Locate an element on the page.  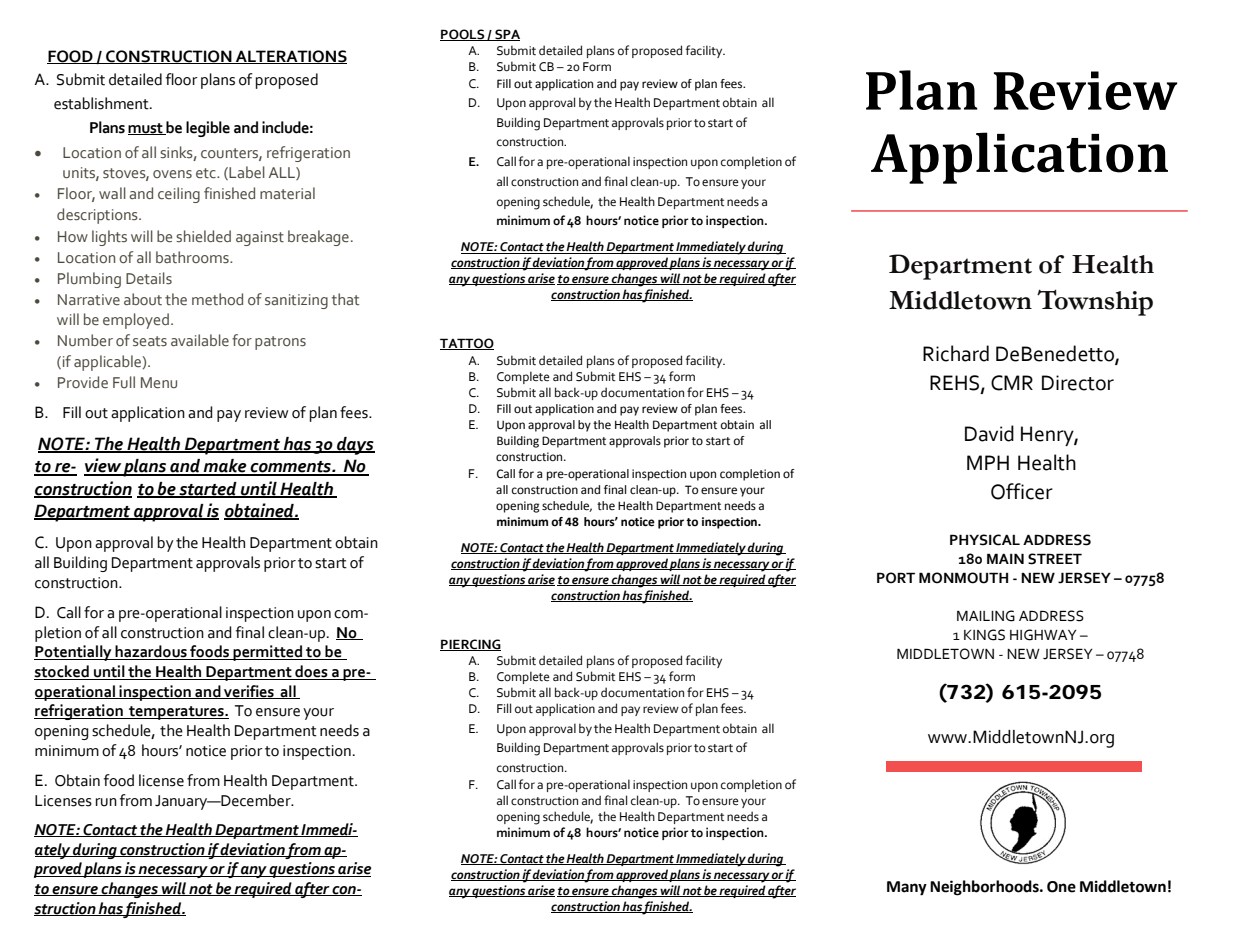
run is located at coordinates (106, 802).
